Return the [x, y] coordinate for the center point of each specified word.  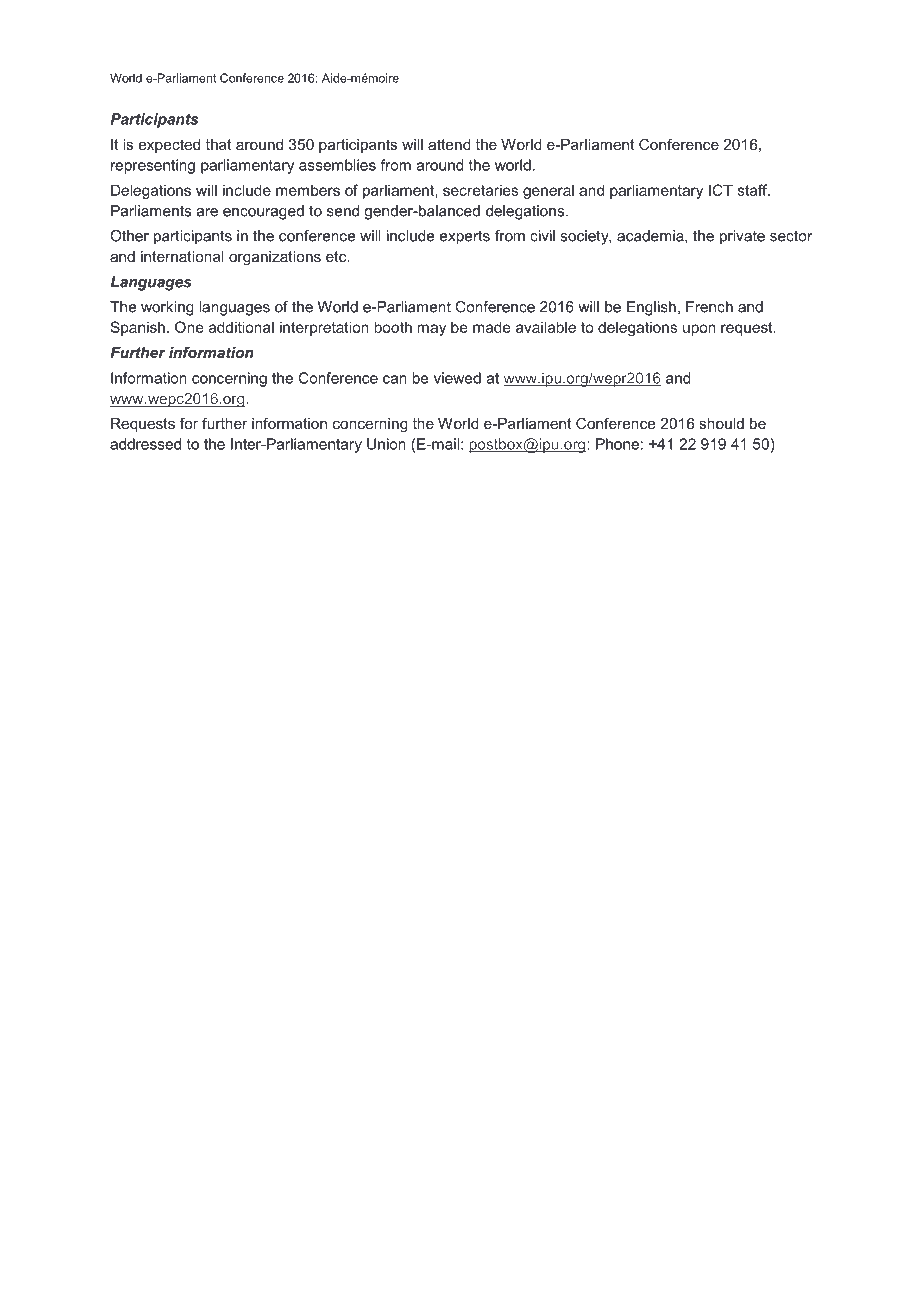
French [709, 307]
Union [386, 444]
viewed [457, 378]
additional [241, 327]
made [492, 327]
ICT [721, 190]
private [742, 237]
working [167, 308]
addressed [145, 444]
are [207, 212]
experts [465, 237]
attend [449, 144]
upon [699, 330]
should [721, 423]
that [218, 144]
